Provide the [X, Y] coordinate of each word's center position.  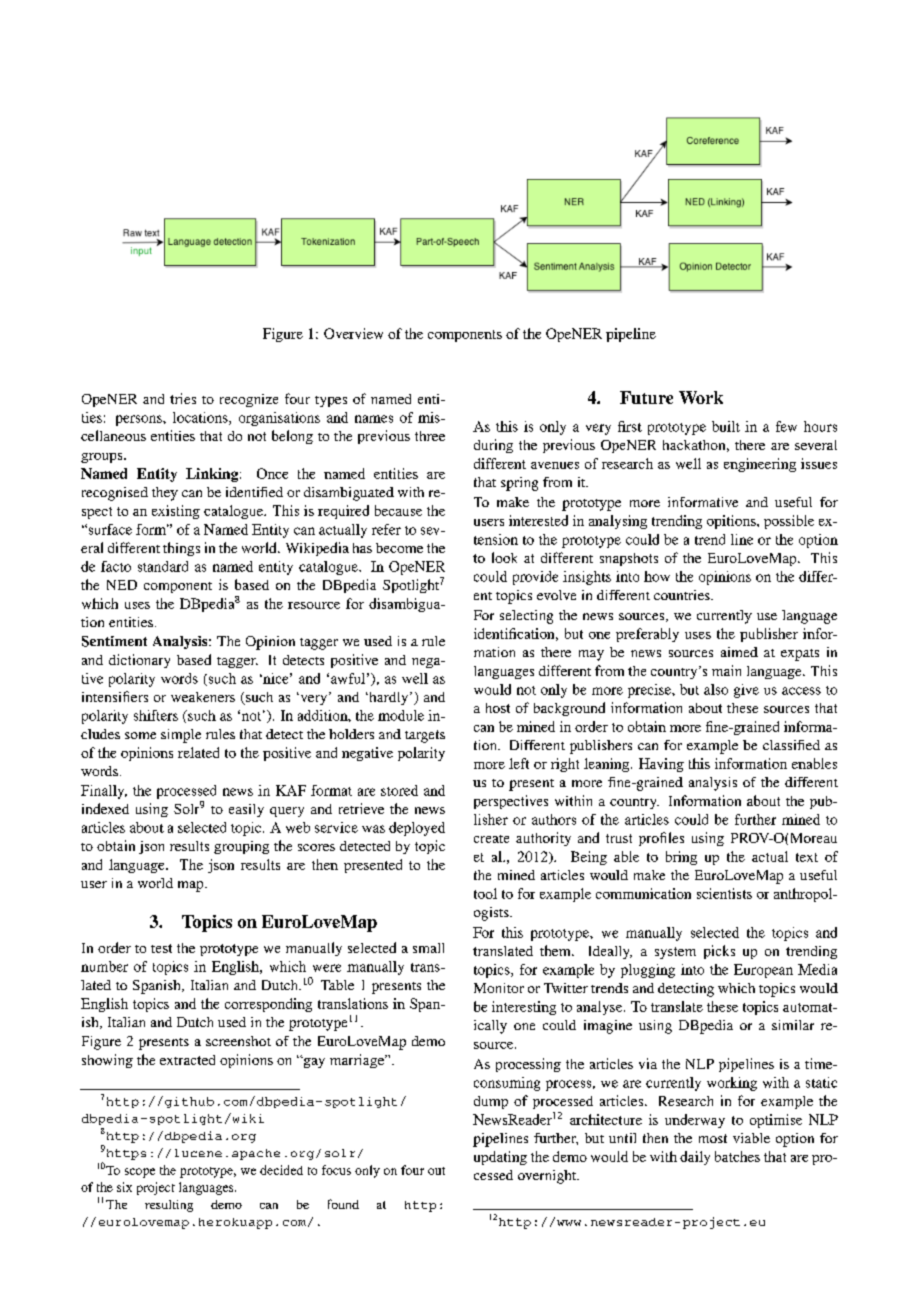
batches [737, 1156]
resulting [169, 1206]
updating [500, 1158]
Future [646, 397]
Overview [353, 333]
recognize [249, 400]
